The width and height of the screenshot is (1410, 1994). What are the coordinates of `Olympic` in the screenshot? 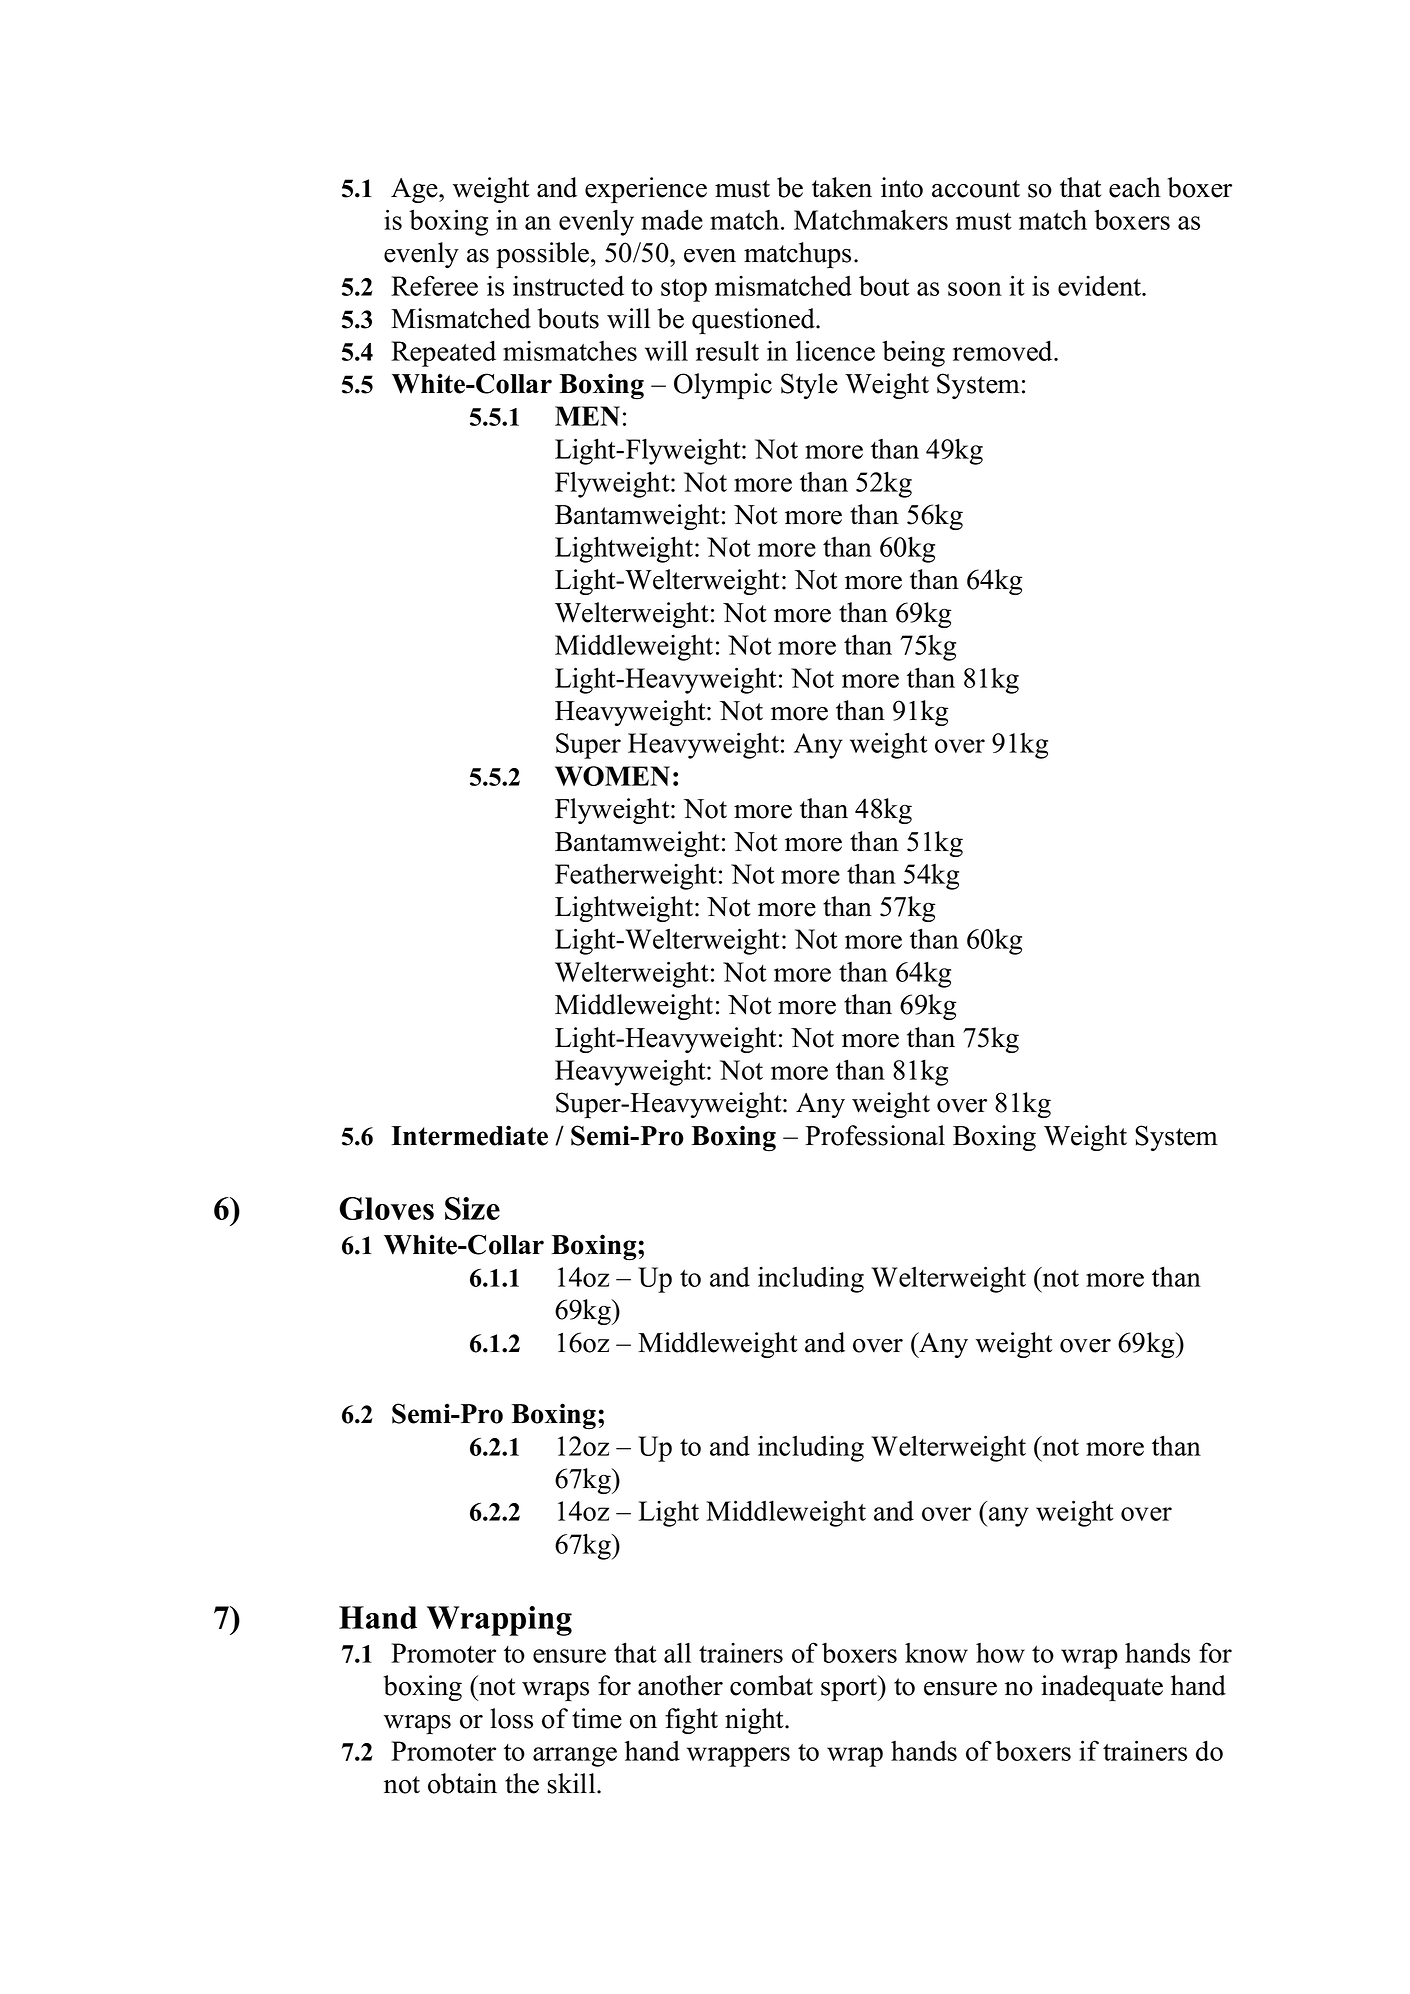 It's located at (723, 386).
